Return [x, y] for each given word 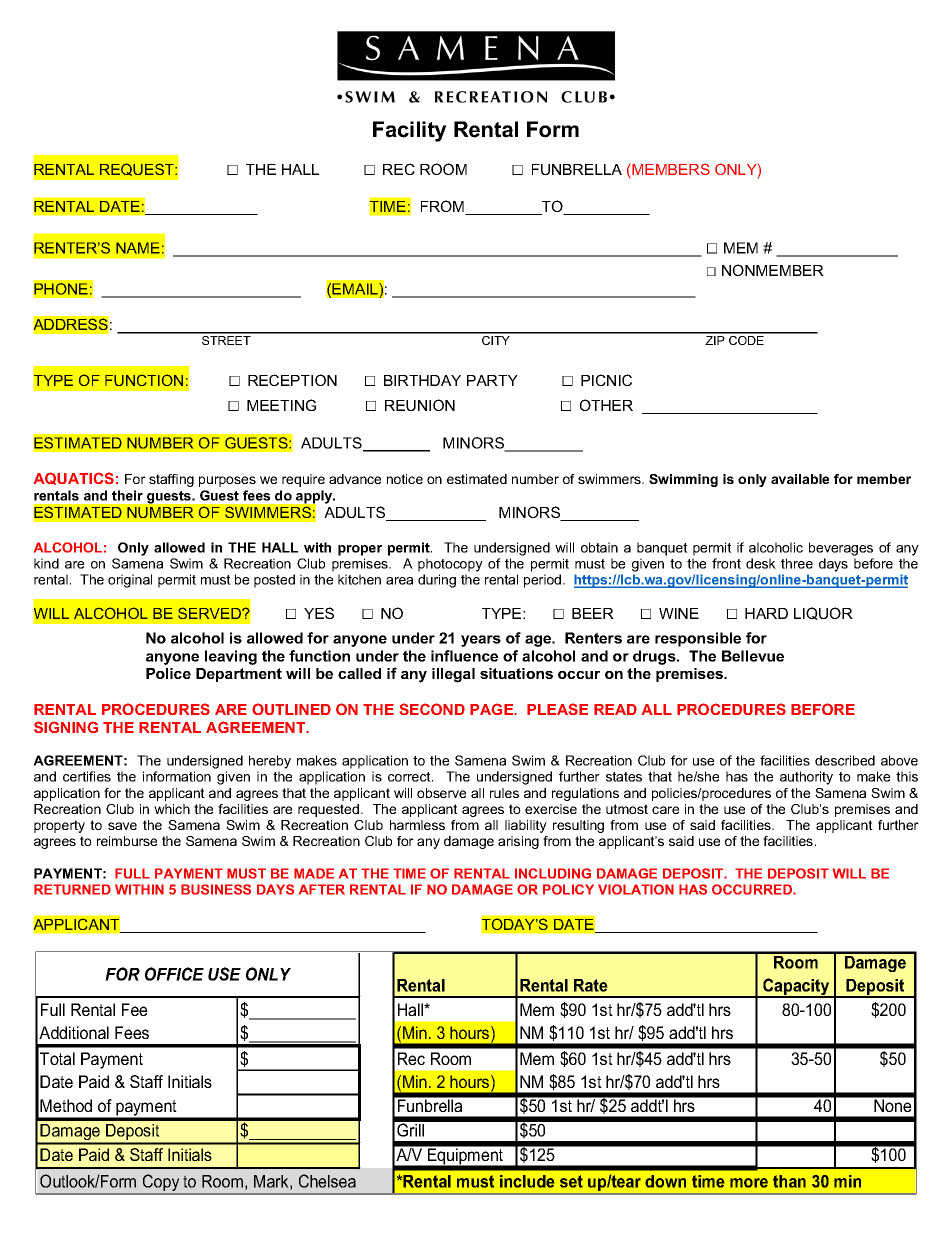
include [527, 1181]
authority [806, 778]
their [127, 495]
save [122, 826]
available [800, 479]
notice [405, 479]
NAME [138, 248]
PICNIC [606, 380]
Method [66, 1105]
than [789, 1181]
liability [526, 826]
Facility [410, 131]
